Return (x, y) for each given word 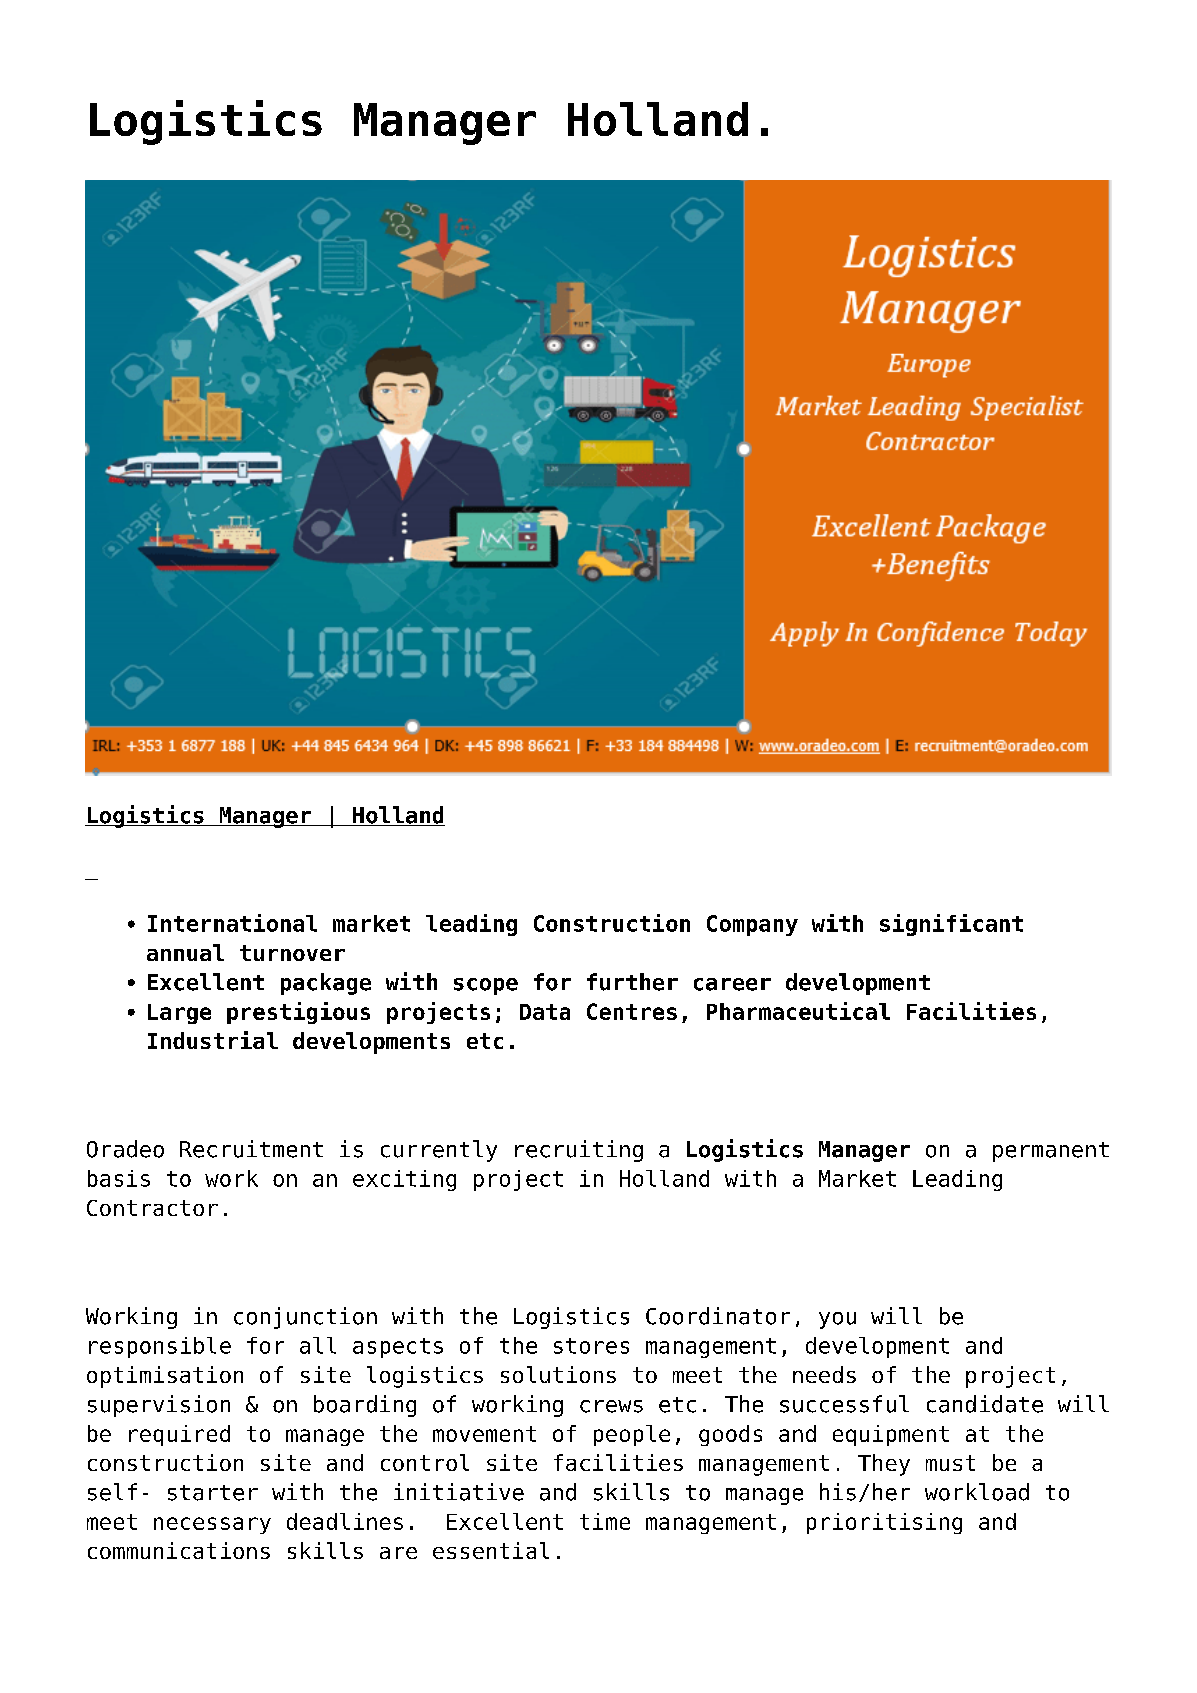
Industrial (213, 1040)
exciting (404, 1180)
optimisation (165, 1377)
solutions (558, 1374)
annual (185, 952)
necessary (212, 1525)
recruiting (579, 1151)
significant (951, 925)
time (605, 1521)
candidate (985, 1404)
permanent (1051, 1152)
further (632, 982)
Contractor (152, 1208)
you (837, 1320)
